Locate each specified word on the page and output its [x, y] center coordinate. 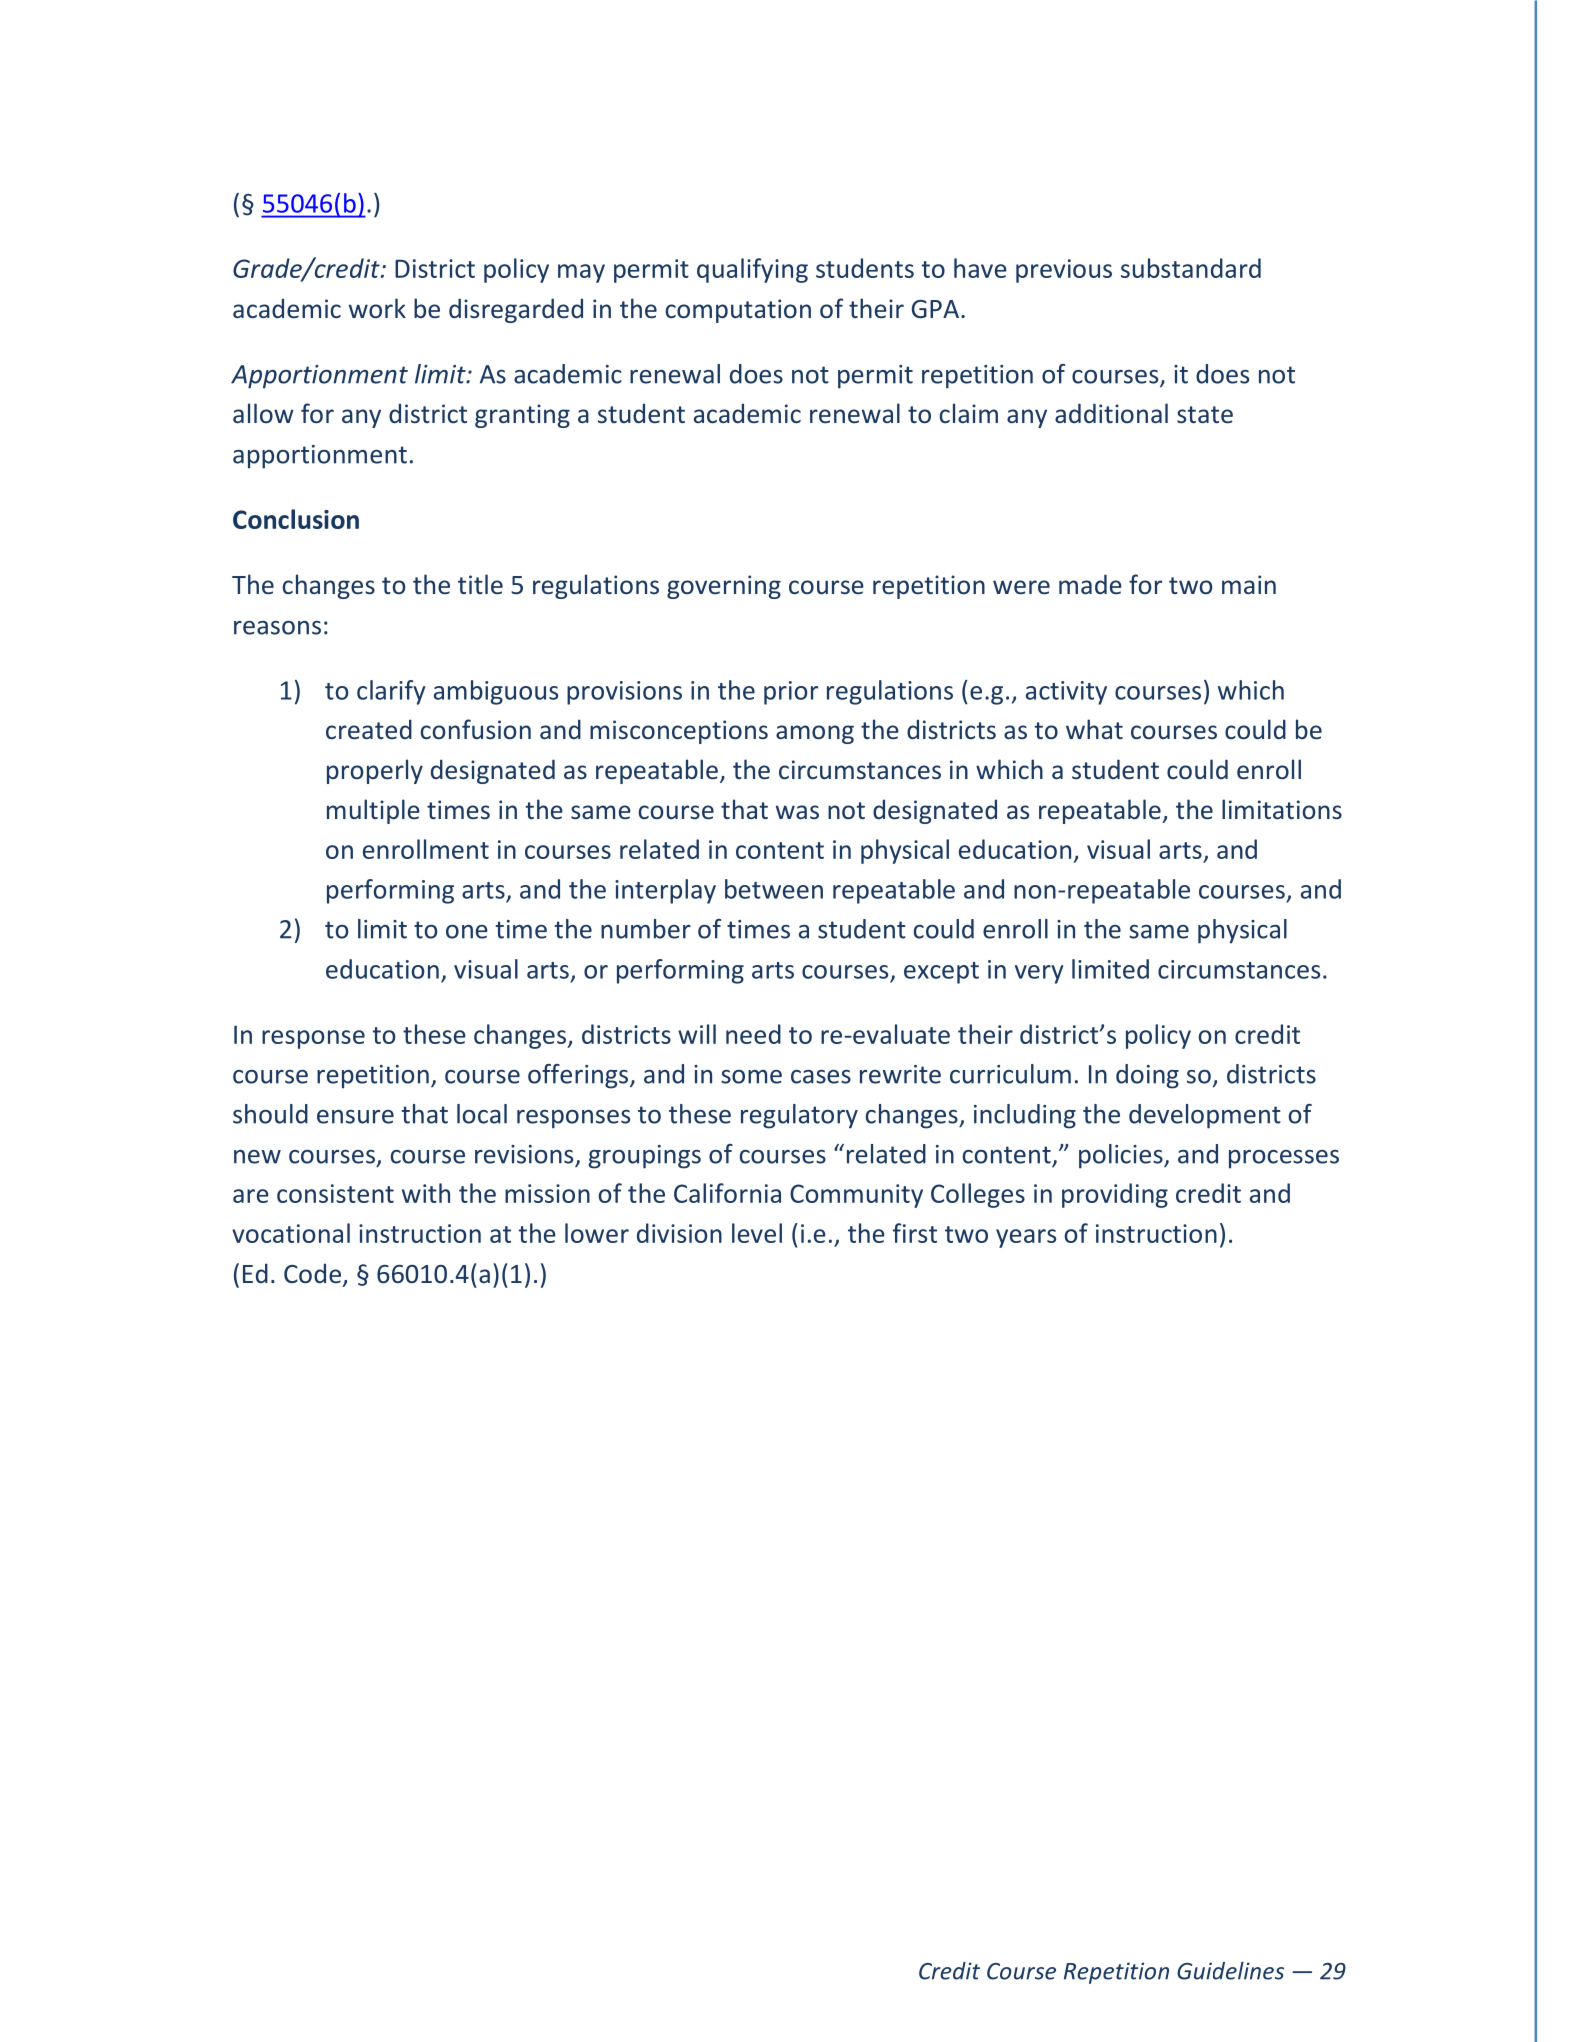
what [1094, 729]
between [774, 889]
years [1026, 1238]
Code [312, 1273]
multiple [373, 811]
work [377, 308]
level [757, 1233]
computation [738, 311]
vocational [291, 1233]
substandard [1191, 268]
